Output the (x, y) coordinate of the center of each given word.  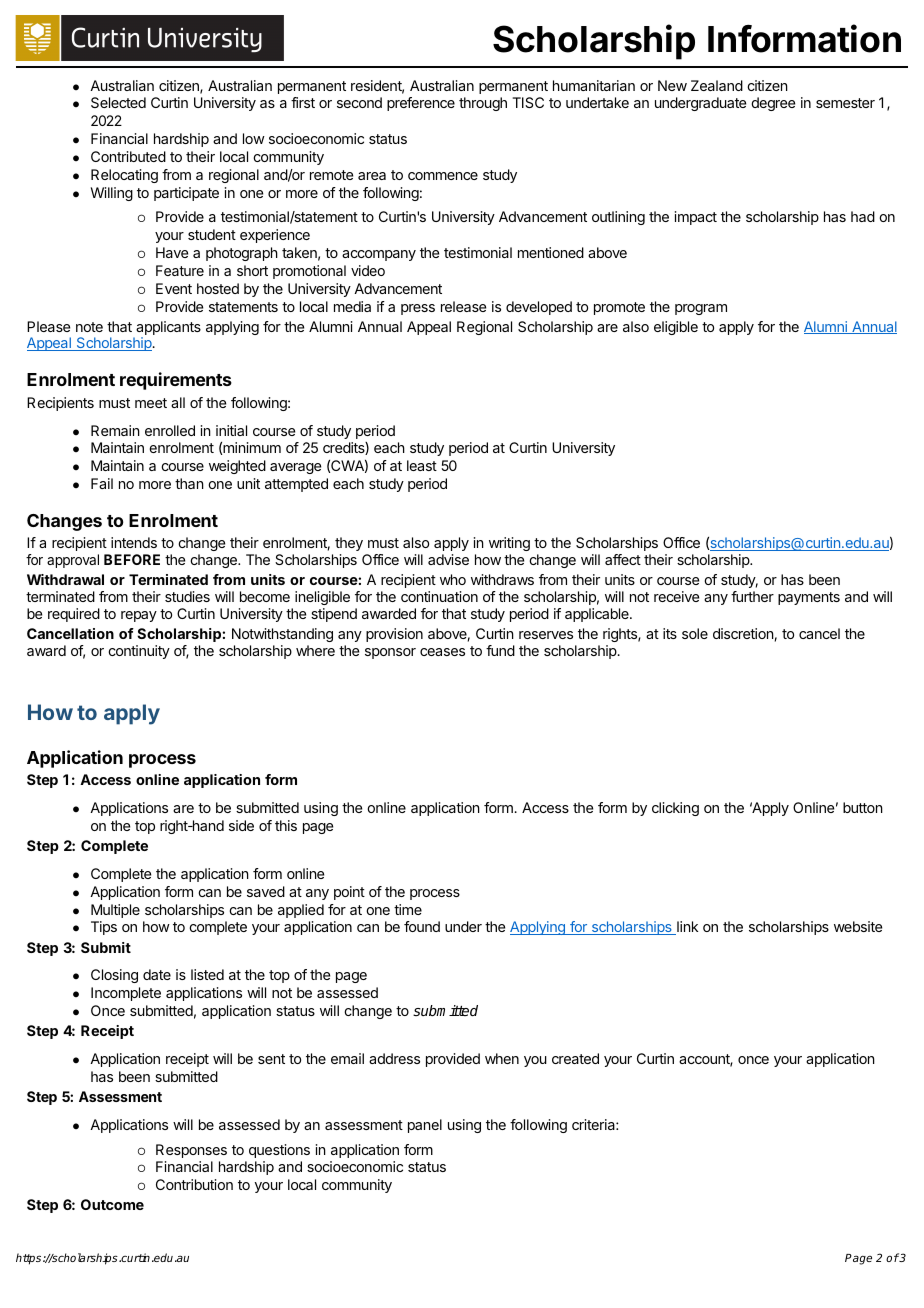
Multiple (115, 911)
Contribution (194, 1184)
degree (773, 104)
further (752, 596)
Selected (118, 102)
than (189, 483)
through (483, 104)
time (408, 909)
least (422, 465)
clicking (675, 809)
